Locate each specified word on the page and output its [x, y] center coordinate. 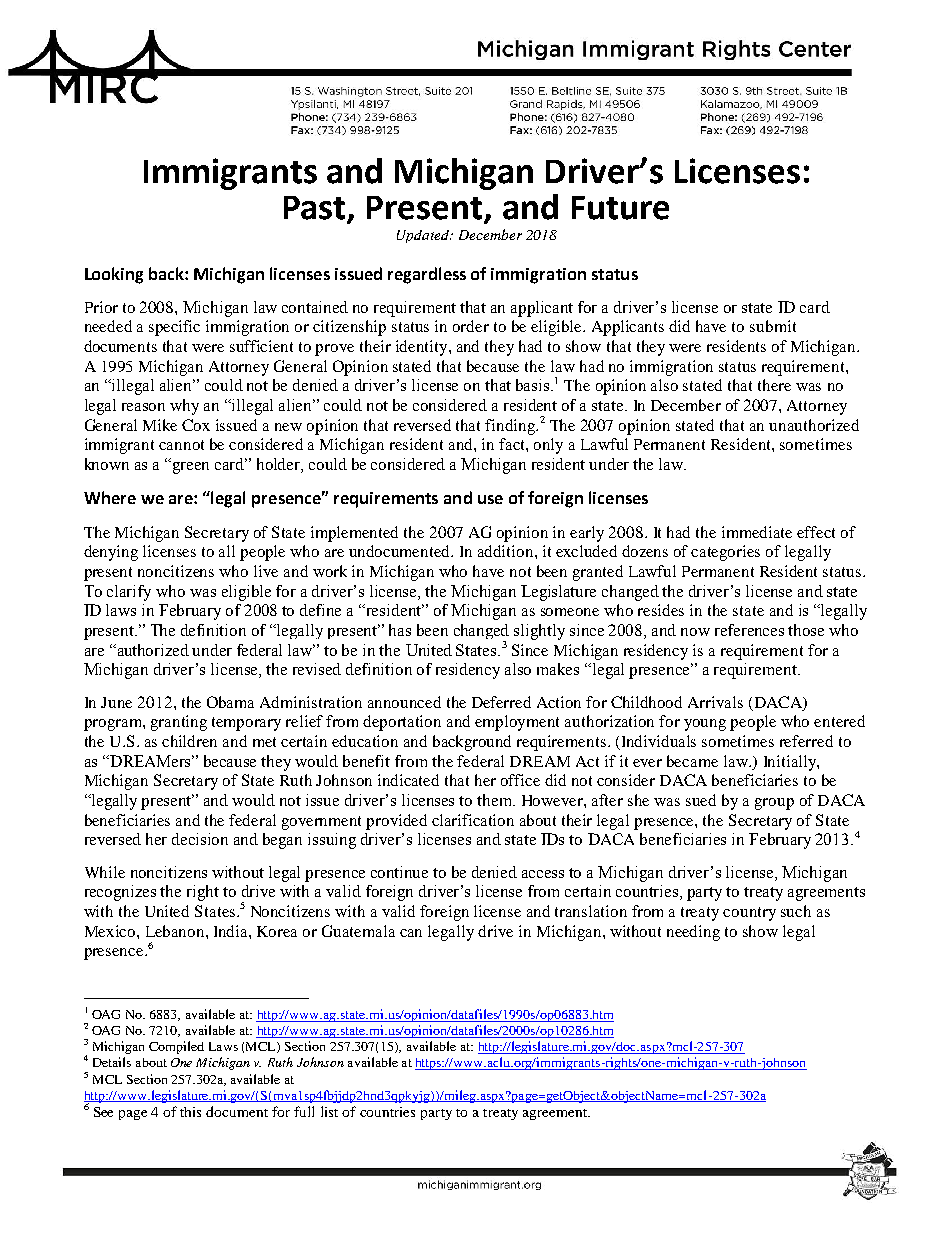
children [189, 741]
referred [806, 741]
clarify [129, 593]
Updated [424, 236]
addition [507, 551]
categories [725, 553]
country [749, 914]
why [184, 407]
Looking [114, 275]
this [190, 1112]
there [774, 385]
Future [620, 208]
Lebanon [176, 931]
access [543, 874]
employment [517, 723]
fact [513, 444]
